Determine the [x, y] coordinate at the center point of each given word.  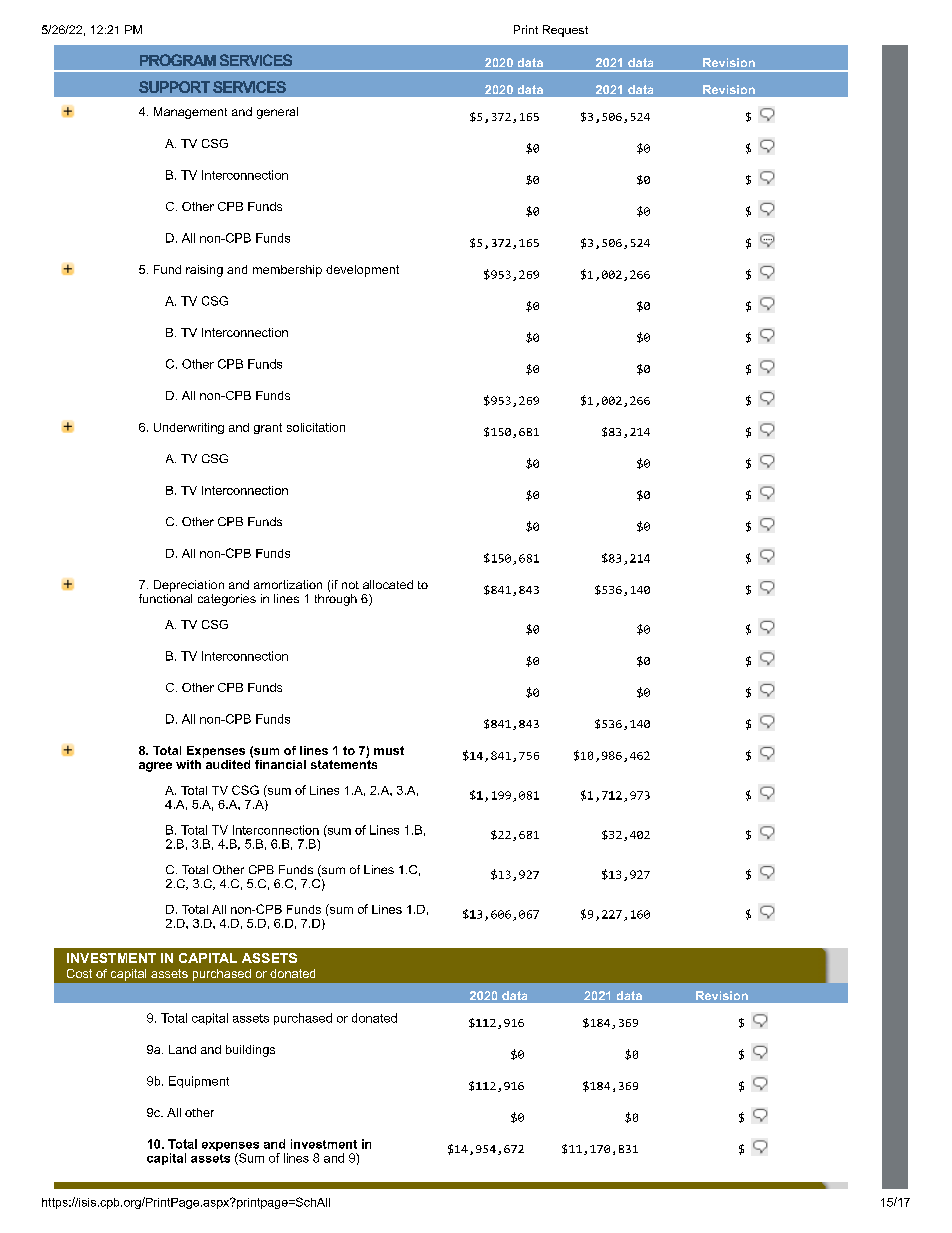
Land [182, 1049]
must [389, 750]
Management [190, 113]
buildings [250, 1051]
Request [565, 31]
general [277, 113]
